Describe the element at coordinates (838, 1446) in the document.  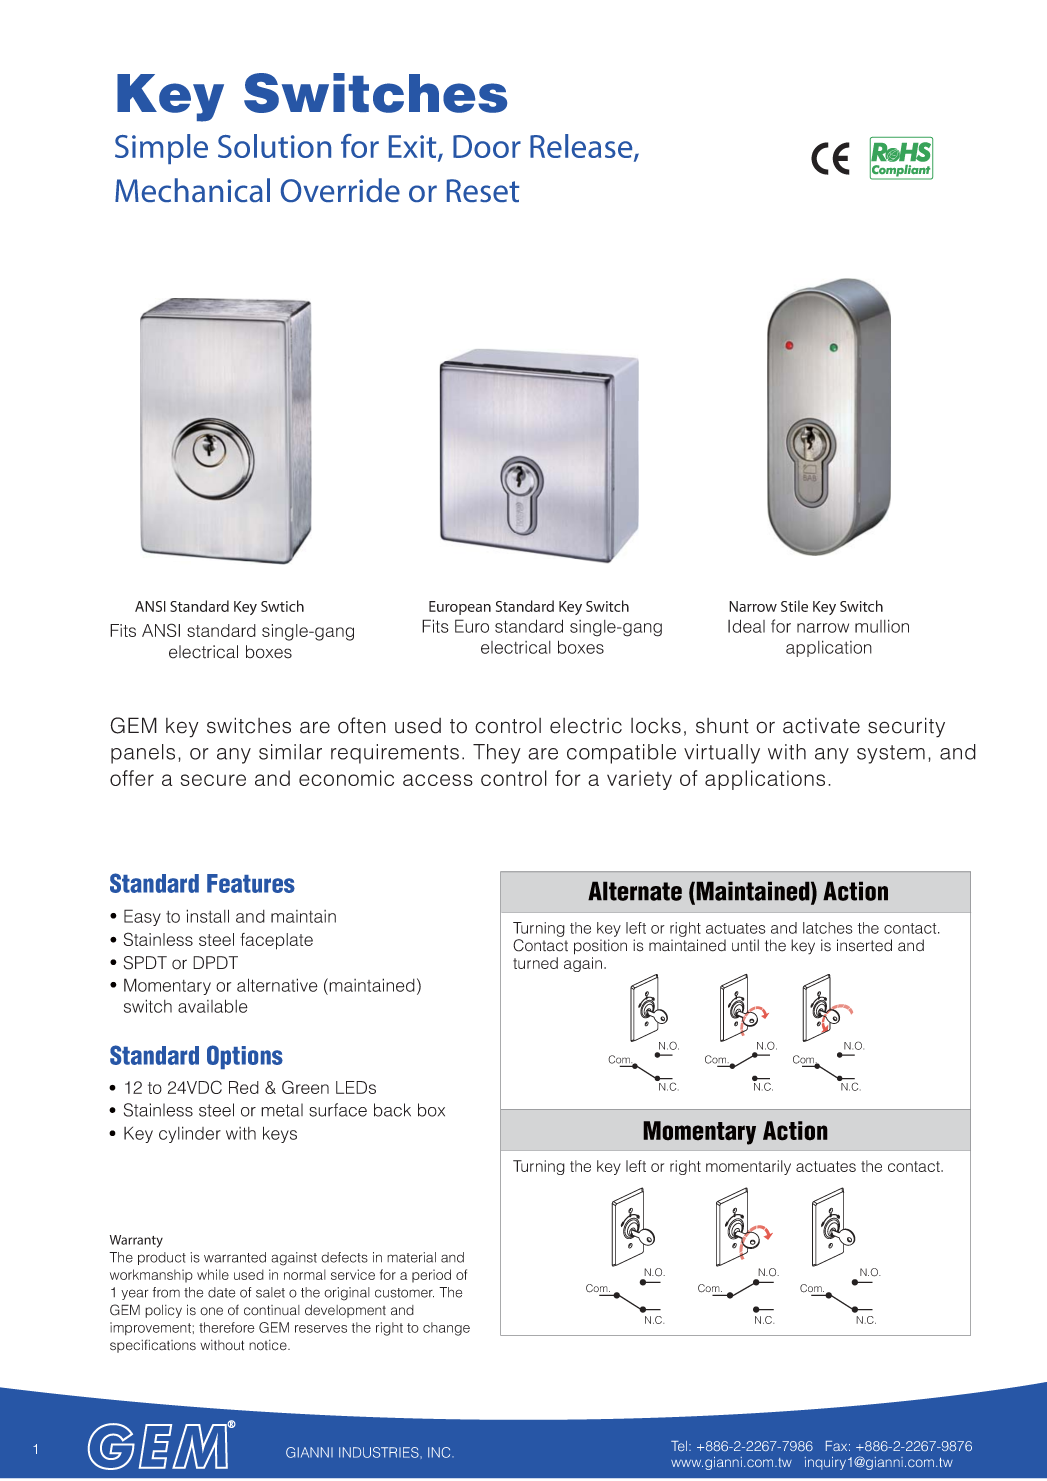
I see `Fax` at that location.
